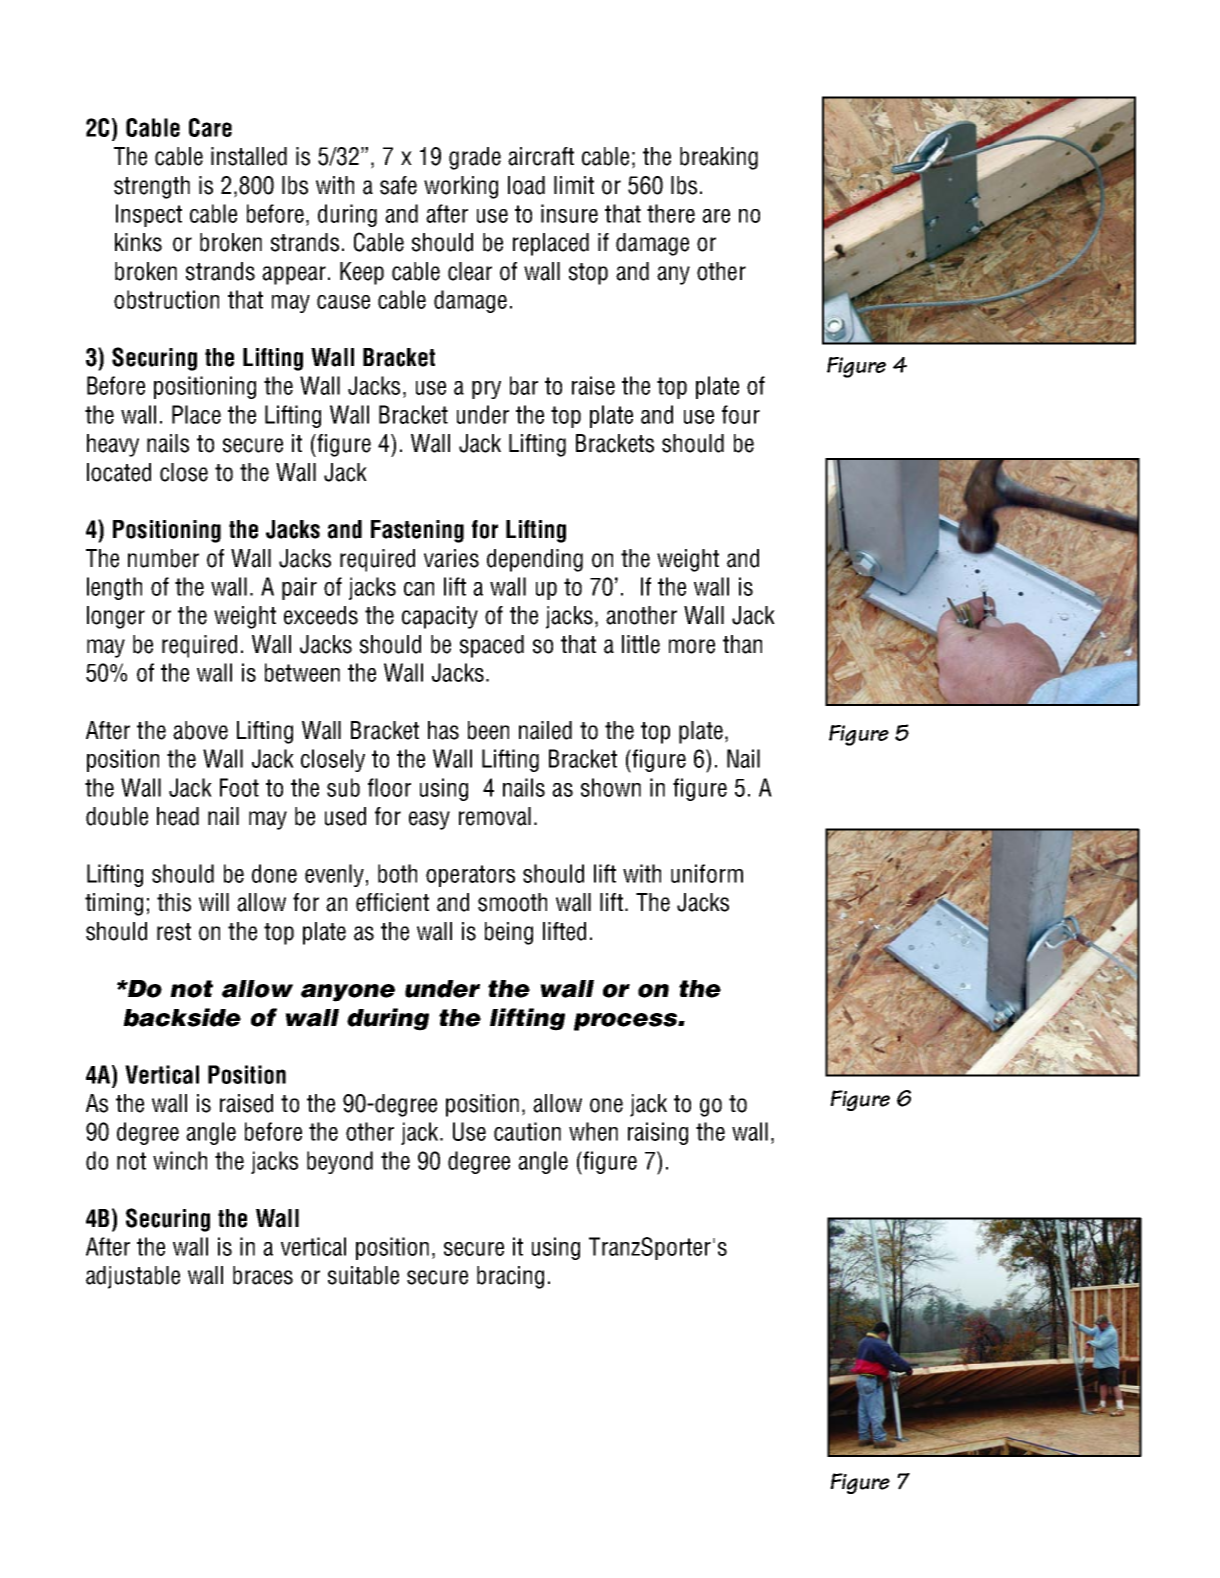  I want to click on suitable, so click(363, 1275).
